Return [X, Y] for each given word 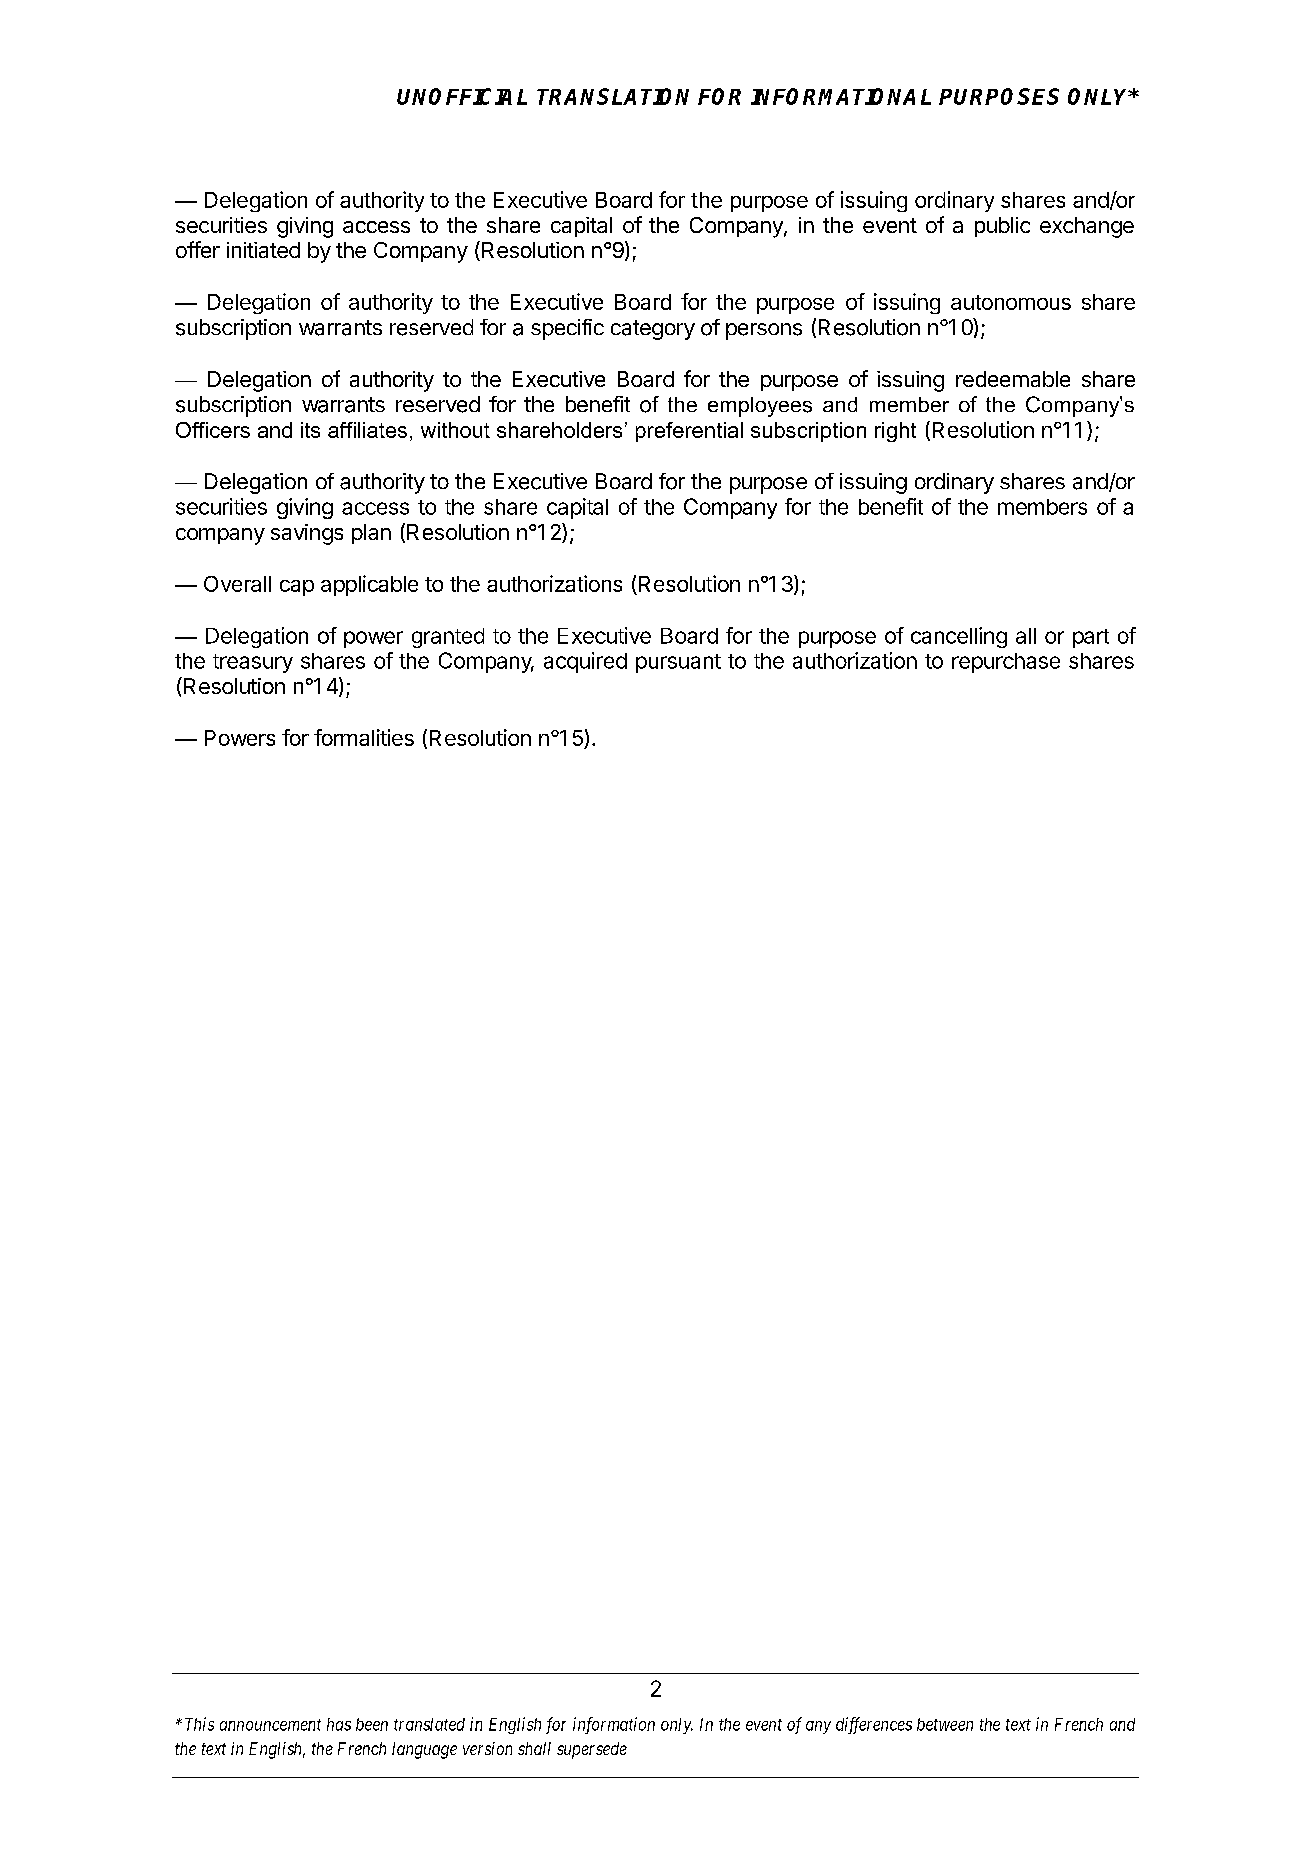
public [1002, 227]
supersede [592, 1750]
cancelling [959, 637]
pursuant [678, 663]
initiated [263, 250]
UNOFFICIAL [462, 96]
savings [307, 534]
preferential [689, 432]
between [945, 1724]
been [372, 1724]
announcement [270, 1725]
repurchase [1006, 663]
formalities [364, 737]
